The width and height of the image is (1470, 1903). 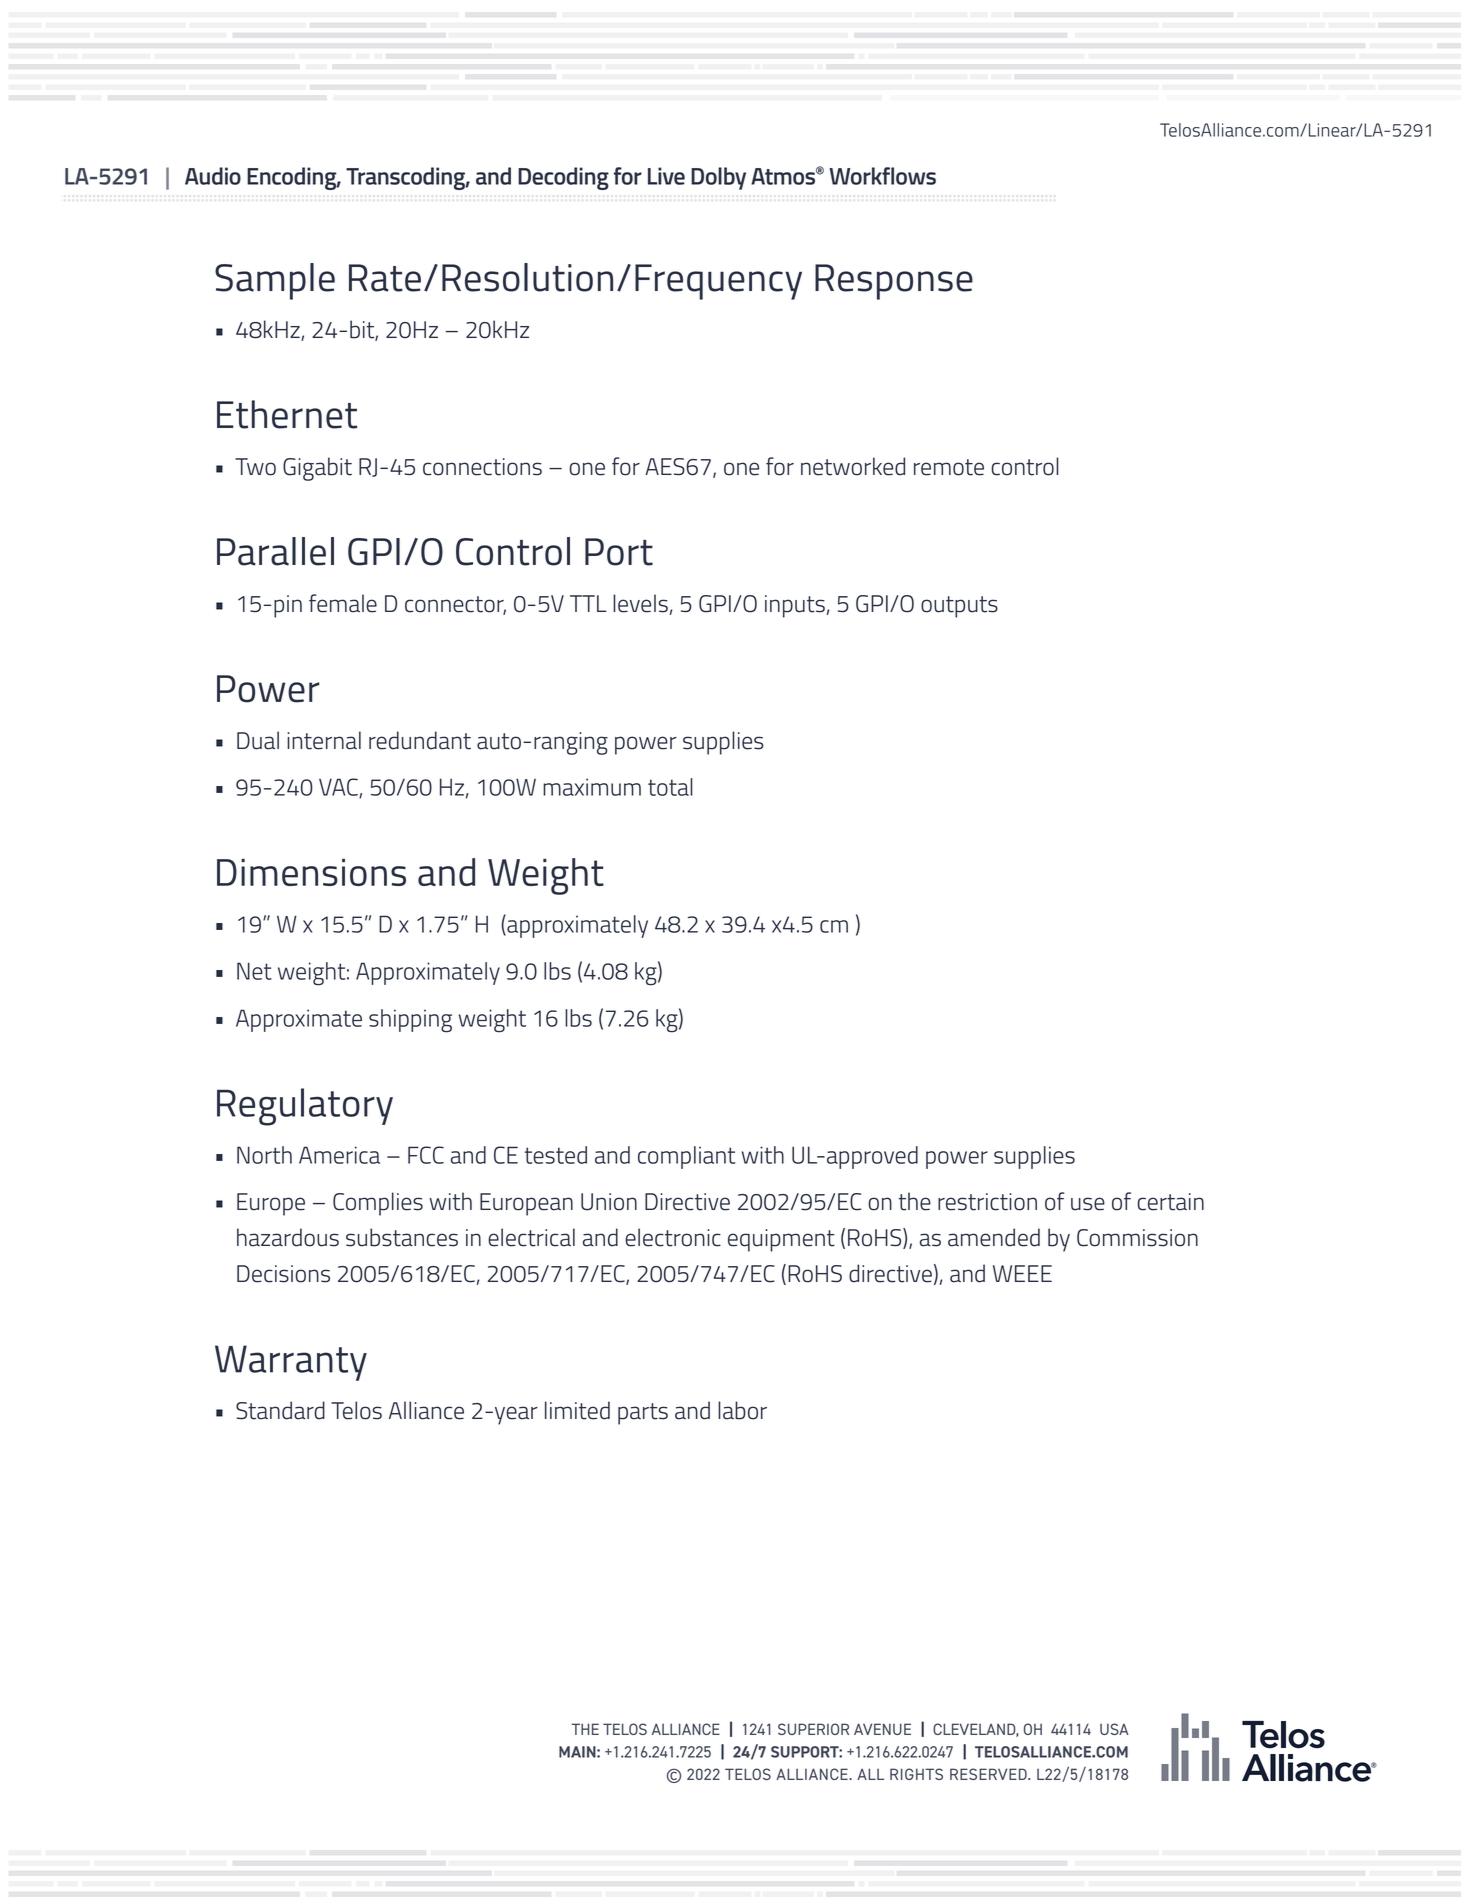 What do you see at coordinates (275, 281) in the image?
I see `Sample` at bounding box center [275, 281].
